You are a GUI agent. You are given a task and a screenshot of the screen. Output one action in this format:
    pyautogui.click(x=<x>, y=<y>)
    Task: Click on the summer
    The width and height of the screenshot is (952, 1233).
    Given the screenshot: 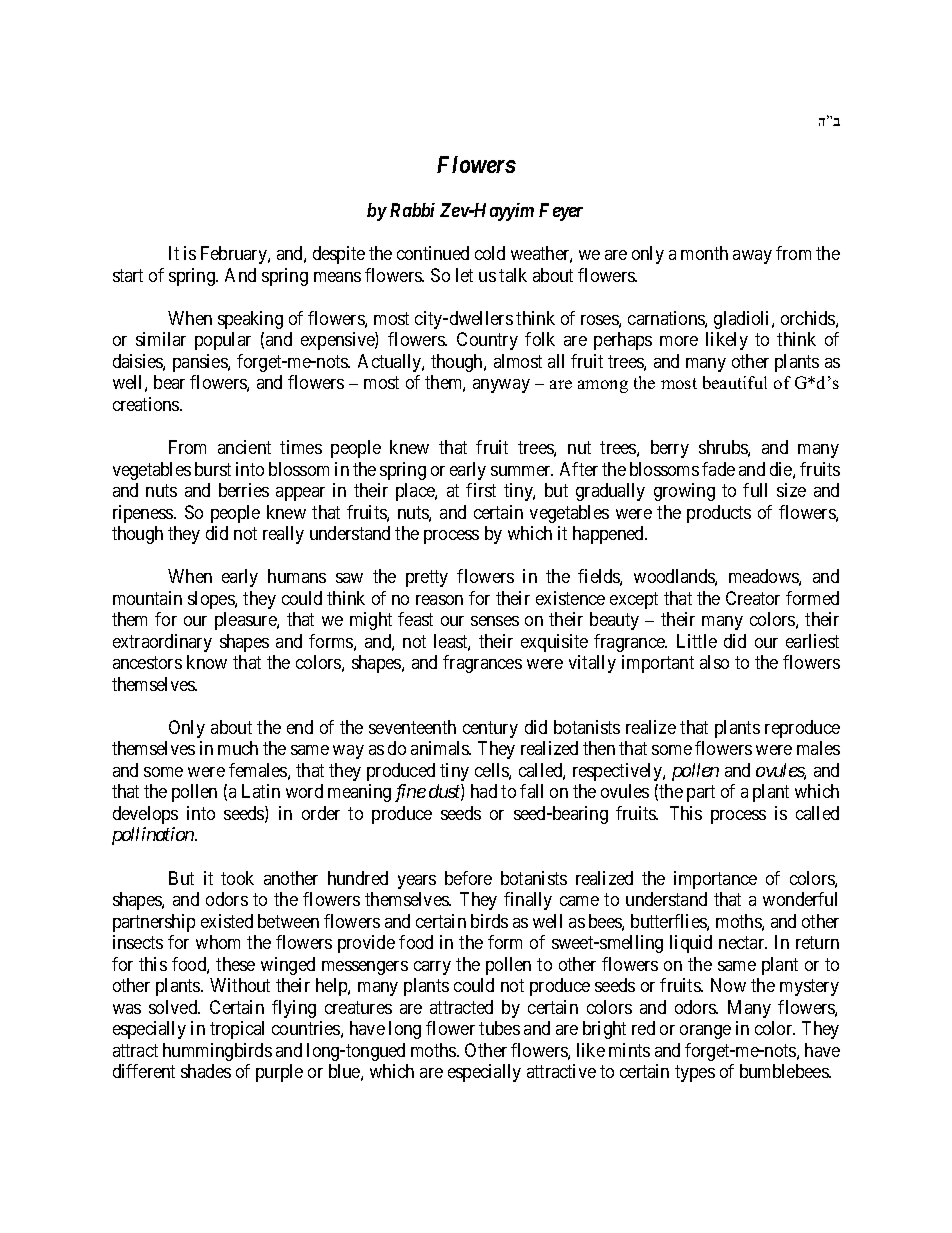 What is the action you would take?
    pyautogui.click(x=522, y=471)
